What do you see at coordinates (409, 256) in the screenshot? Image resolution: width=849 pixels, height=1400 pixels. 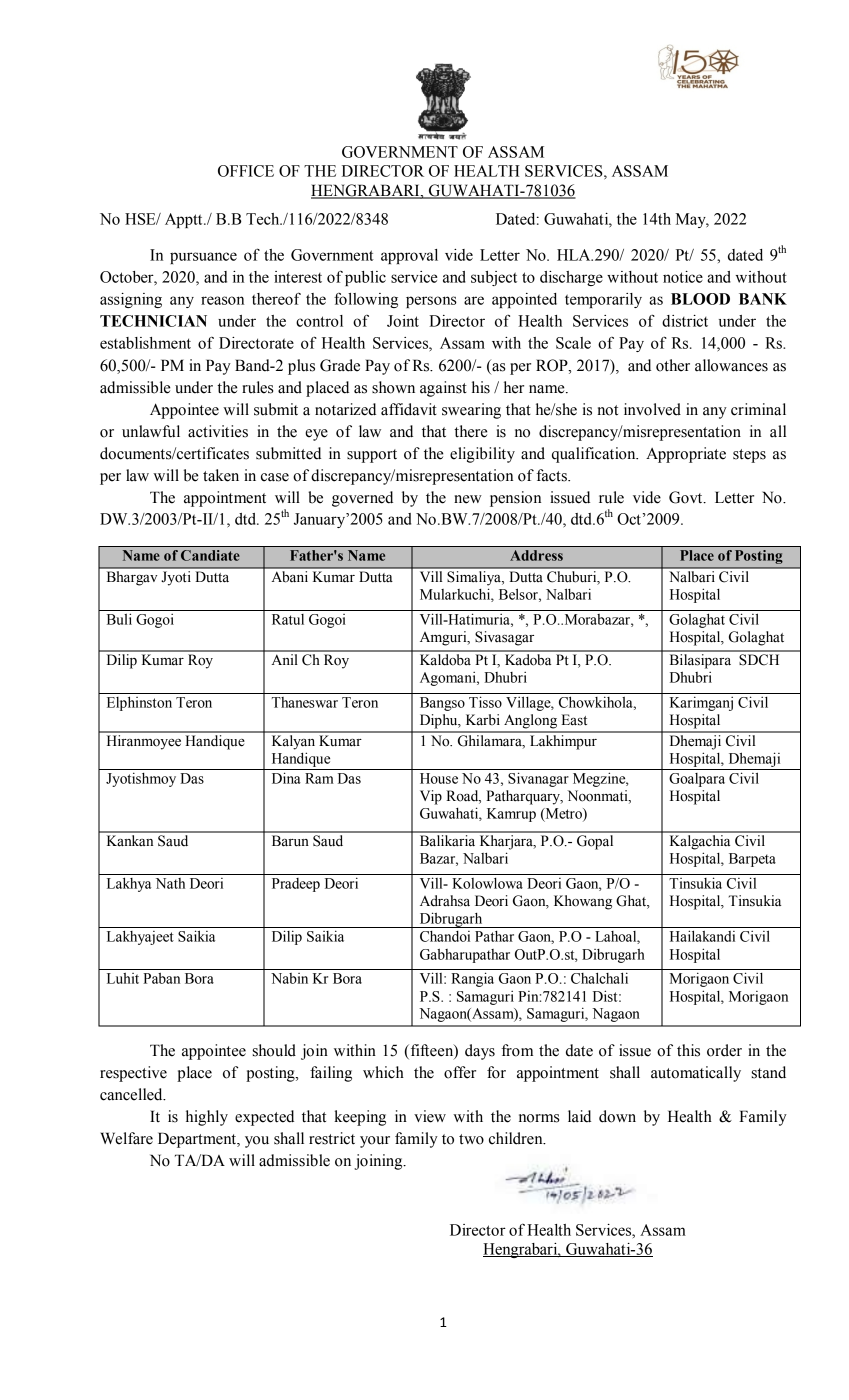 I see `approval` at bounding box center [409, 256].
